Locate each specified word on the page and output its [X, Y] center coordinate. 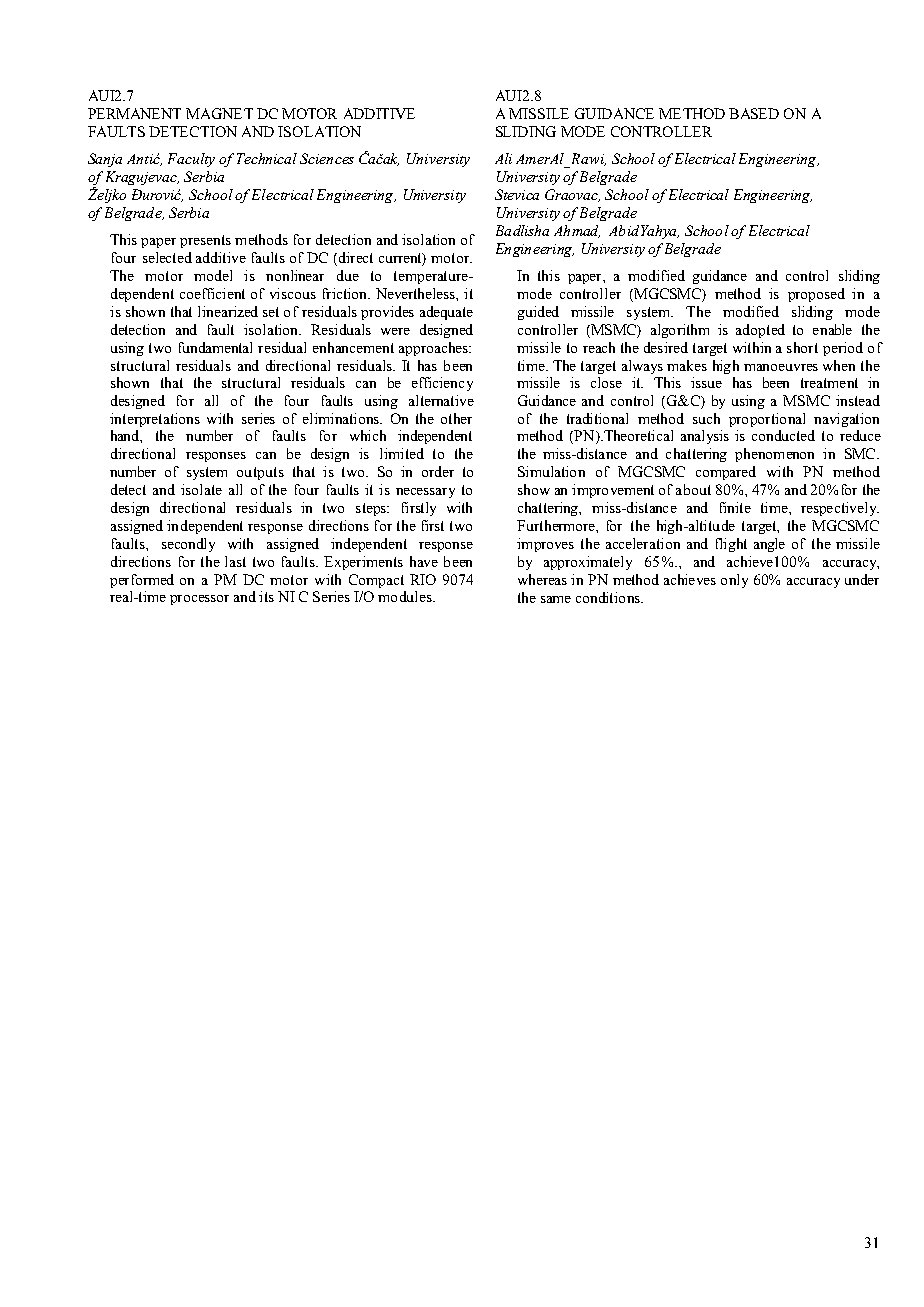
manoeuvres [781, 367]
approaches [434, 349]
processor [199, 600]
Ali [503, 158]
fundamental [215, 347]
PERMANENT [134, 113]
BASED [754, 113]
